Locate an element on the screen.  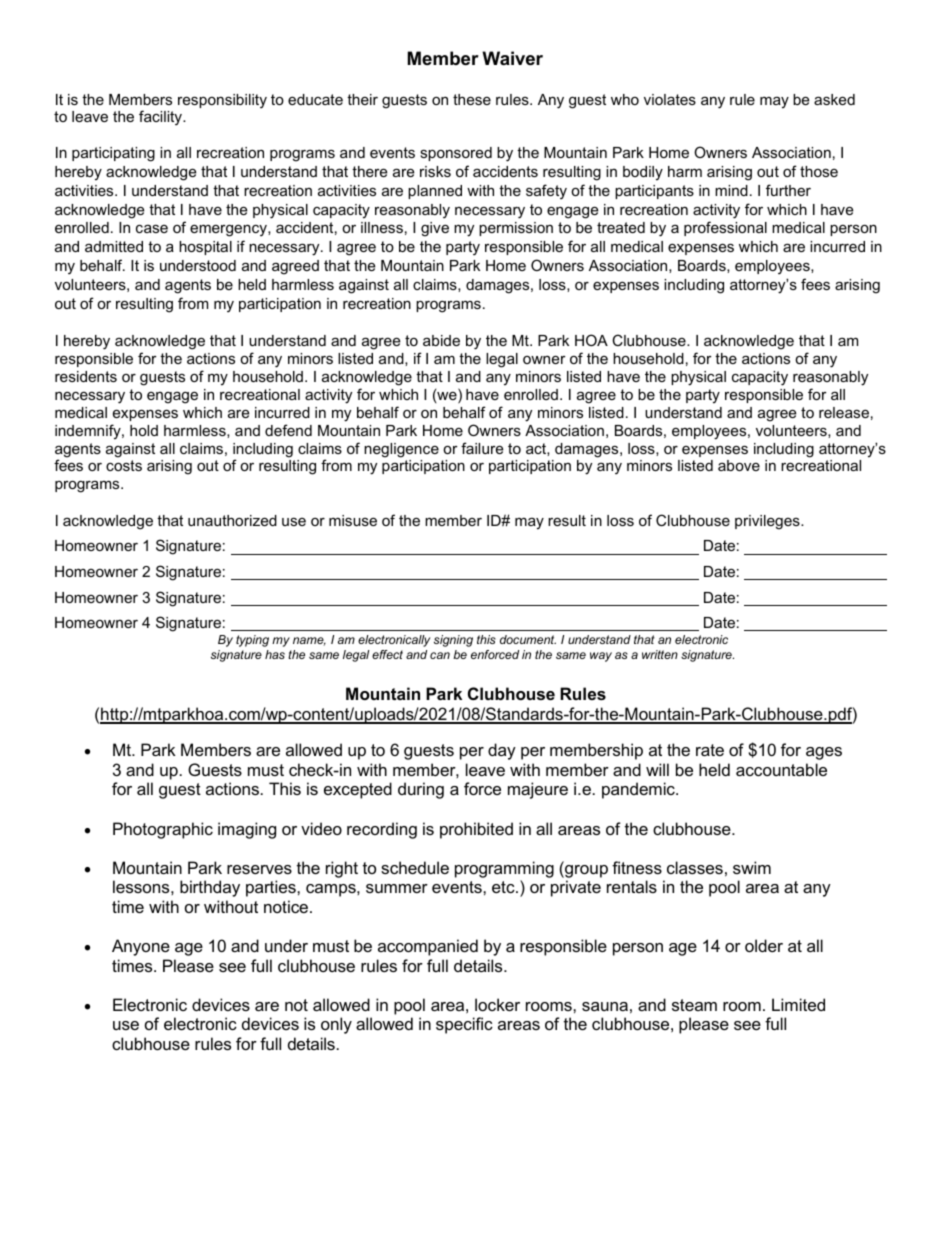
unauthorized is located at coordinates (232, 520).
